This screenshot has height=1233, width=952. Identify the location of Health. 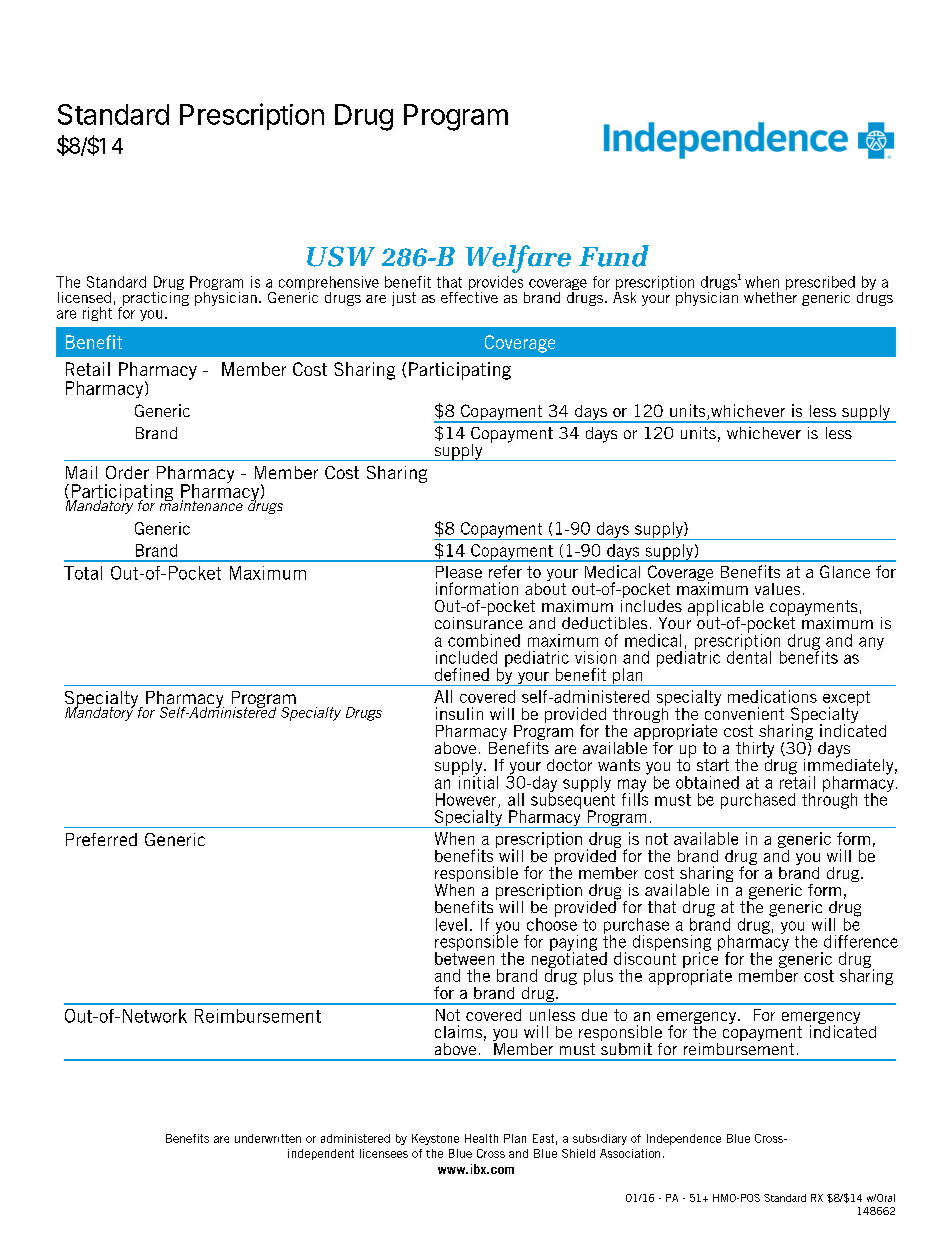
(481, 1138).
